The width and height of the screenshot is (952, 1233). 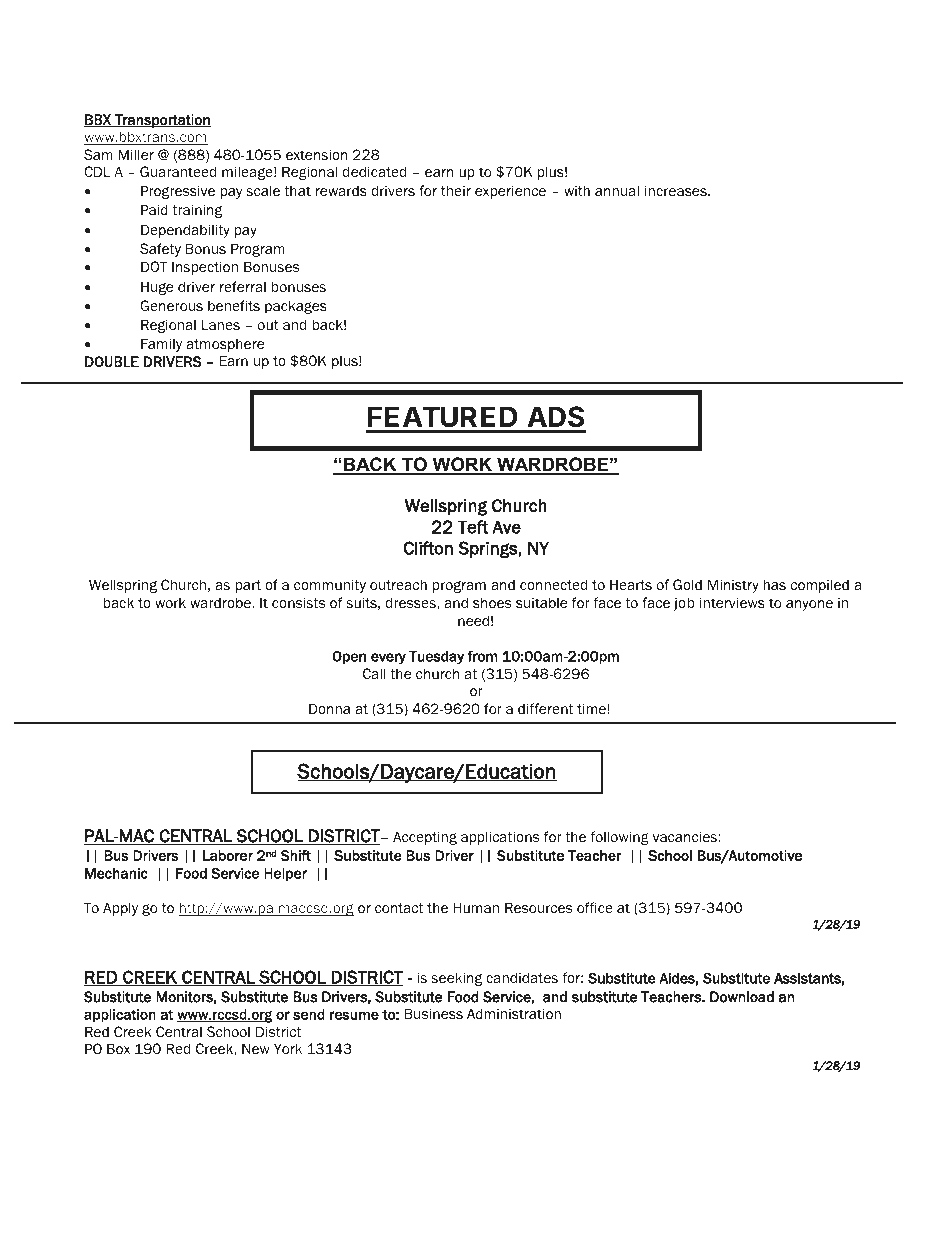 I want to click on packages, so click(x=296, y=307).
